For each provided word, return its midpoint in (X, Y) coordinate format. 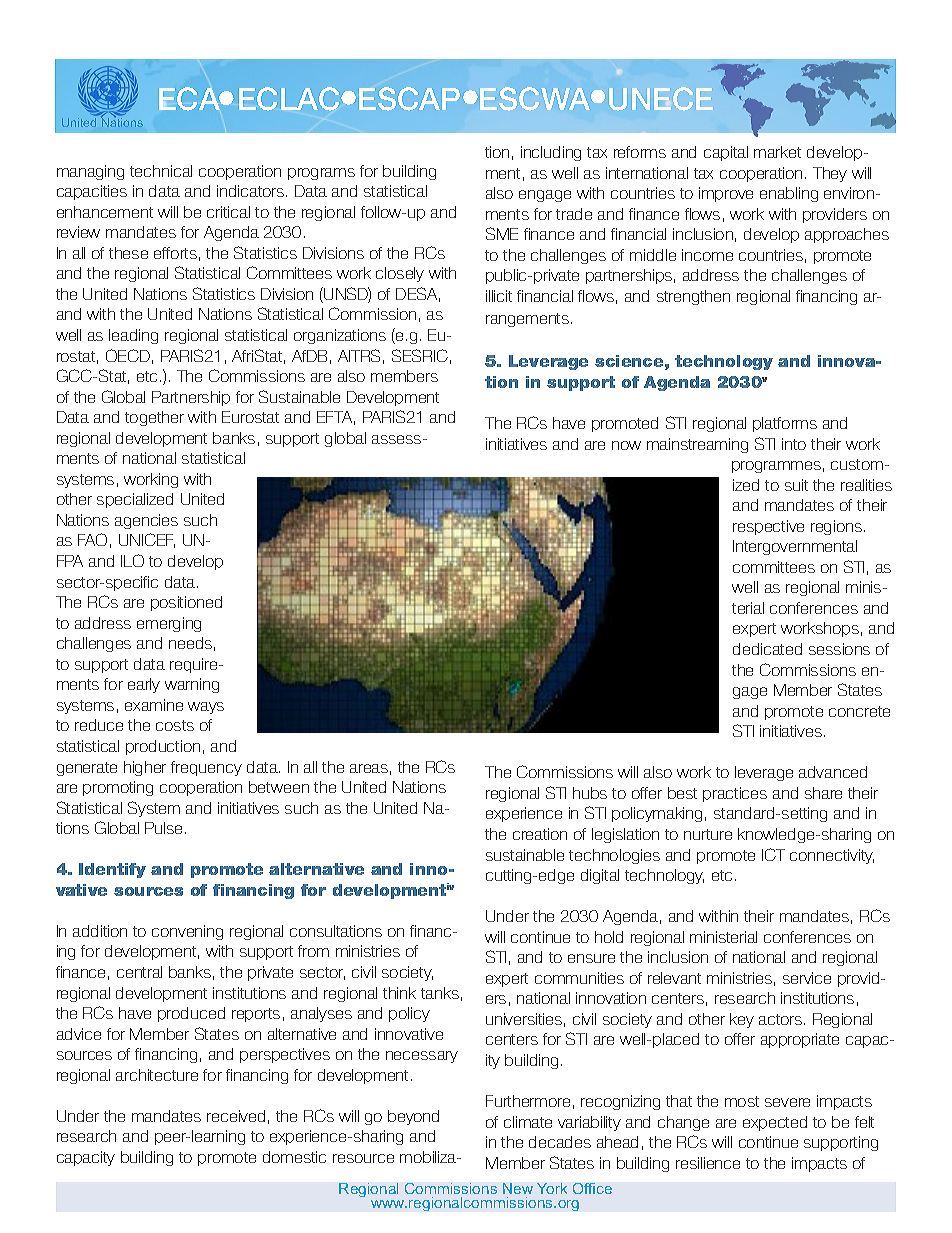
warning (192, 685)
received (236, 1116)
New (518, 1188)
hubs (590, 793)
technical (161, 171)
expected (775, 1123)
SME (502, 233)
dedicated (767, 649)
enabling (789, 194)
